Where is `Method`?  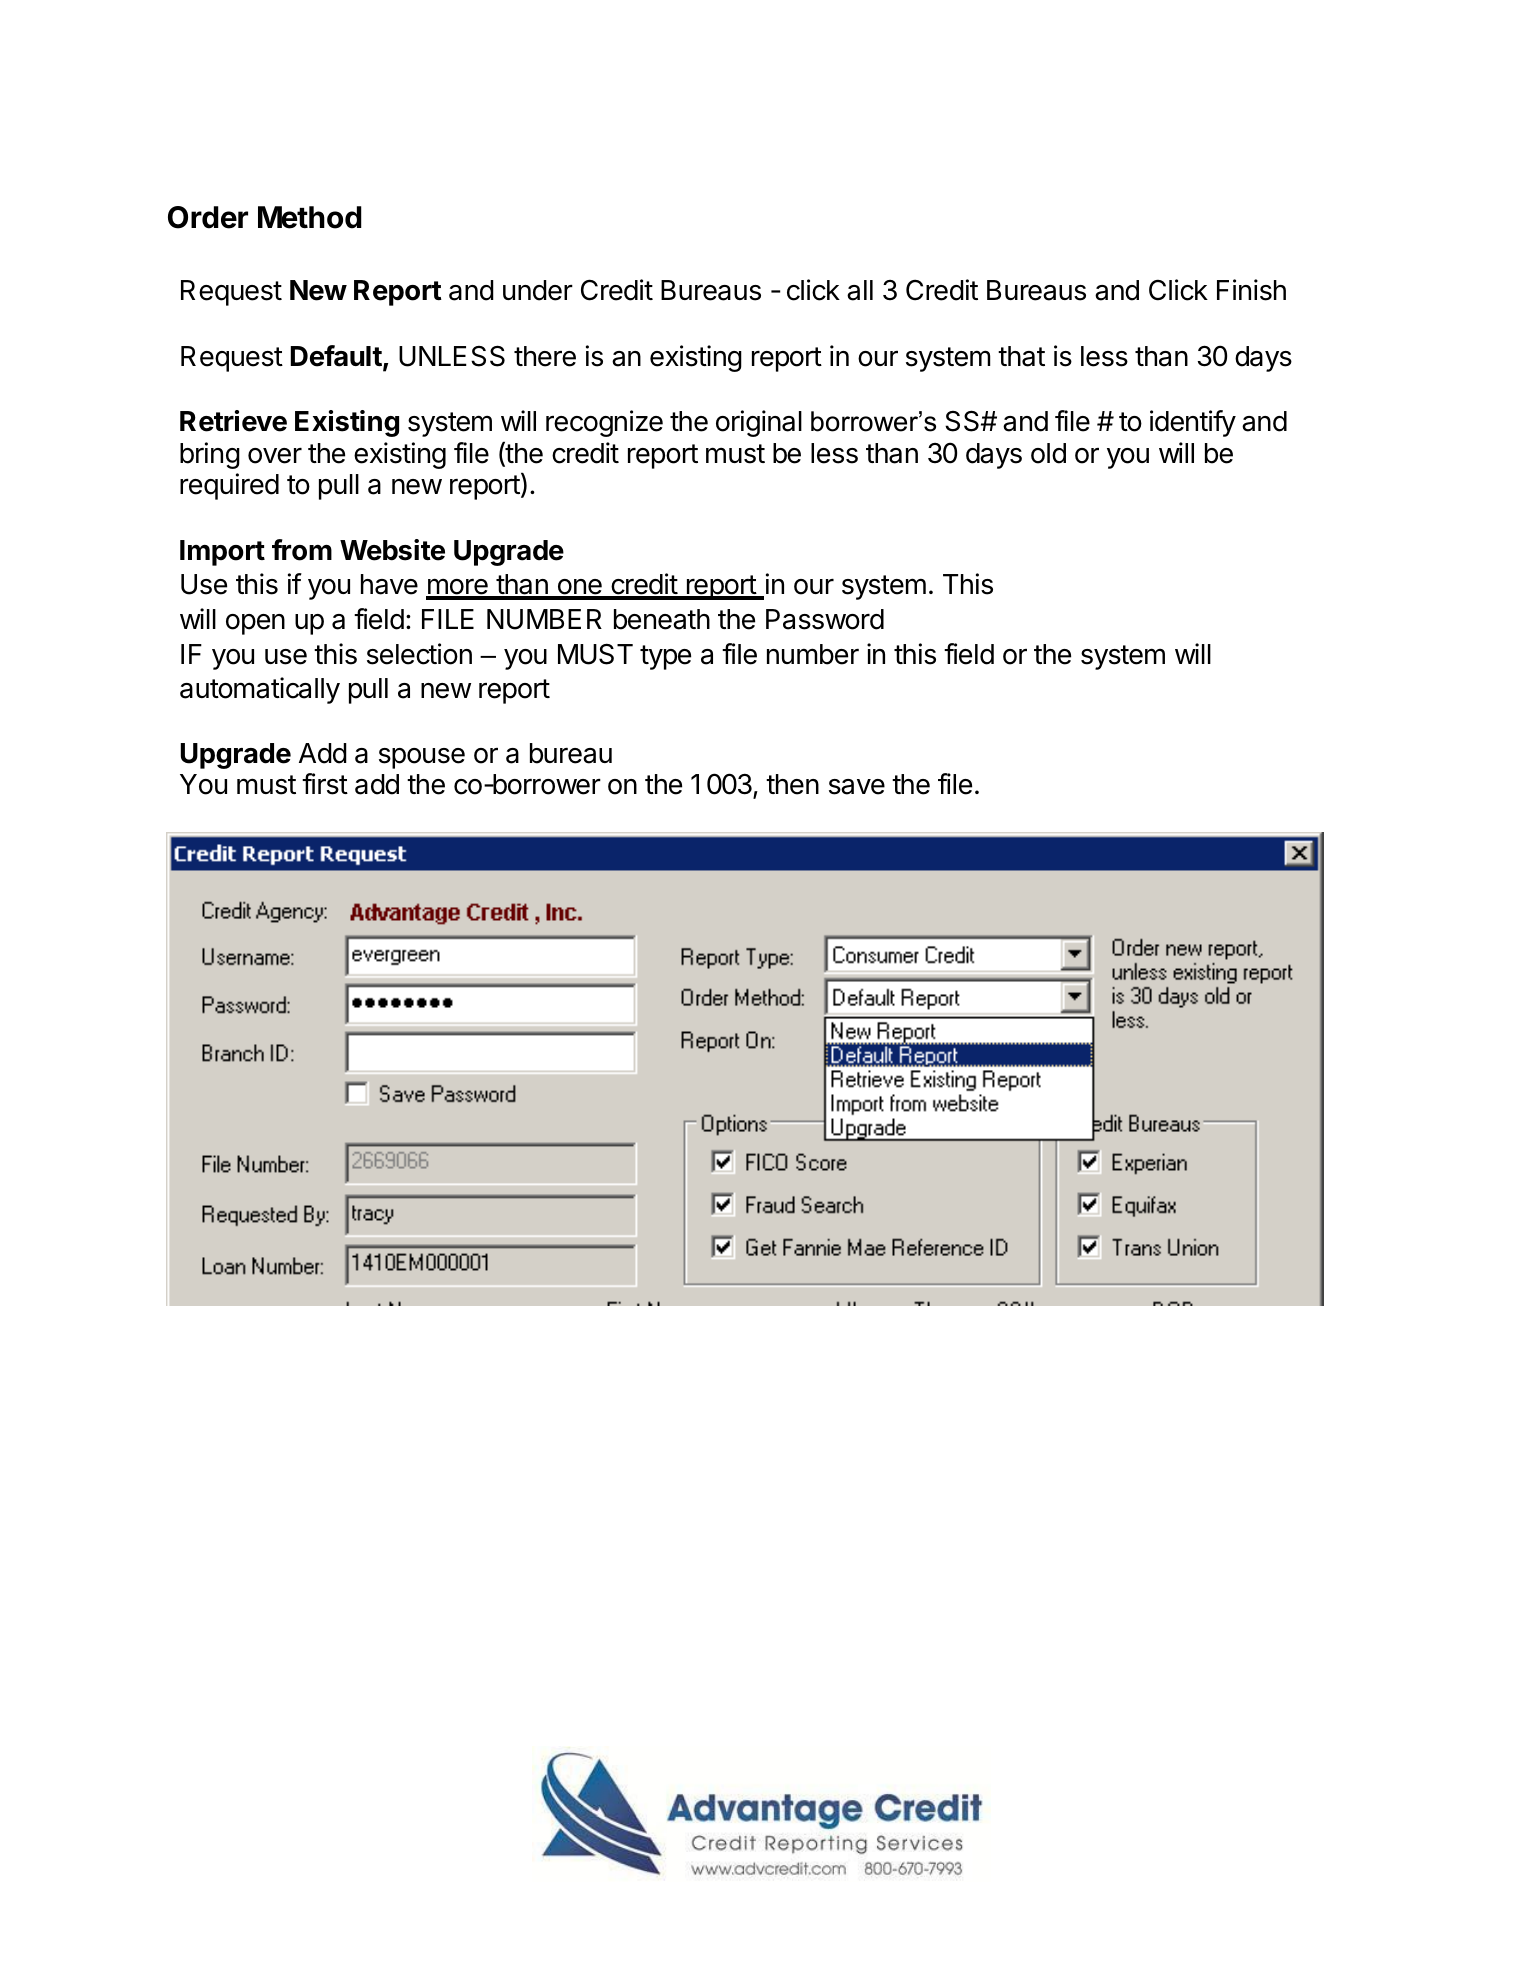
Method is located at coordinates (310, 217).
